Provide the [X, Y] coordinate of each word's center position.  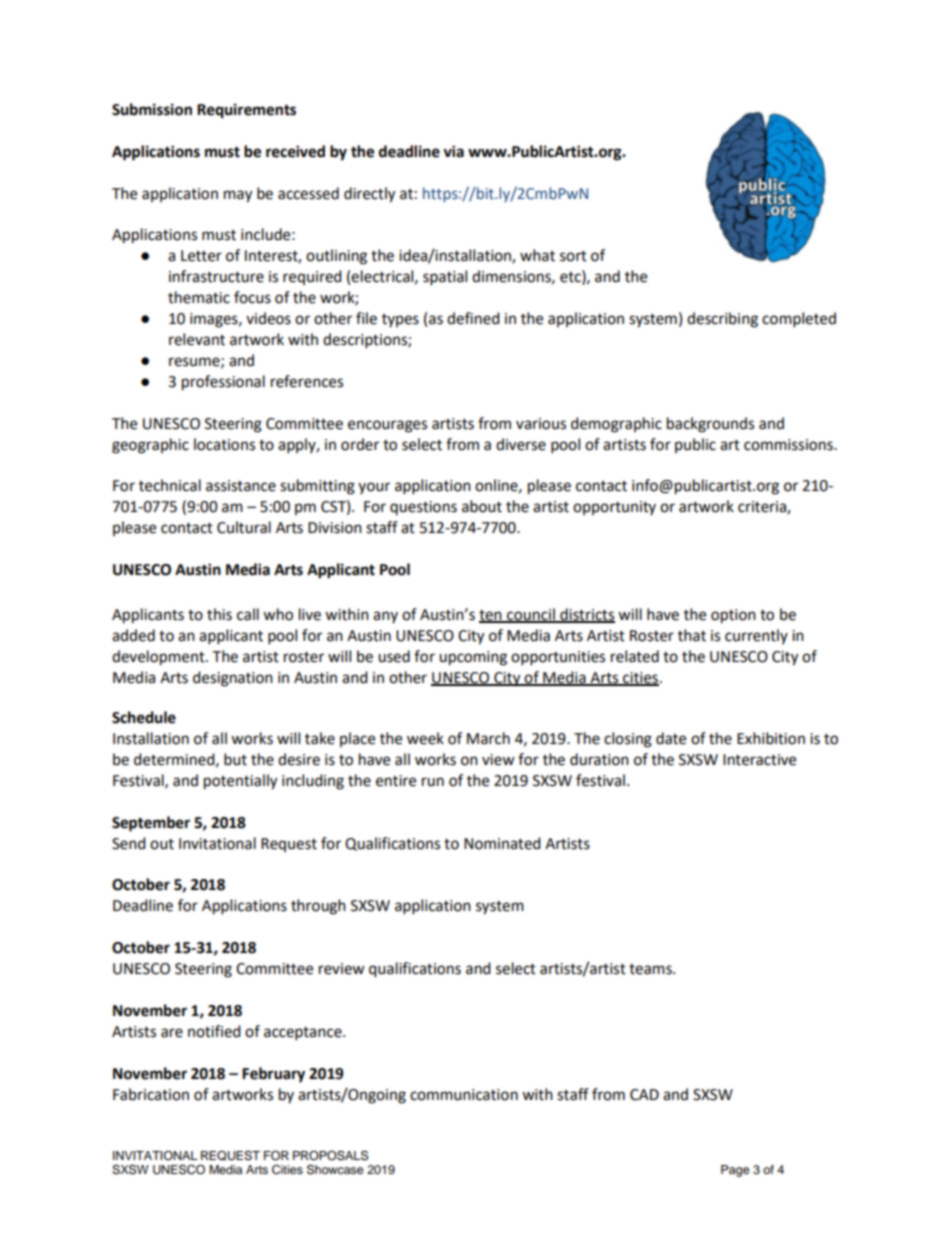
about [482, 506]
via [453, 151]
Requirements [246, 111]
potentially [240, 782]
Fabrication [151, 1094]
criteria [763, 508]
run [433, 782]
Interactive [759, 760]
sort [573, 256]
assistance [241, 486]
